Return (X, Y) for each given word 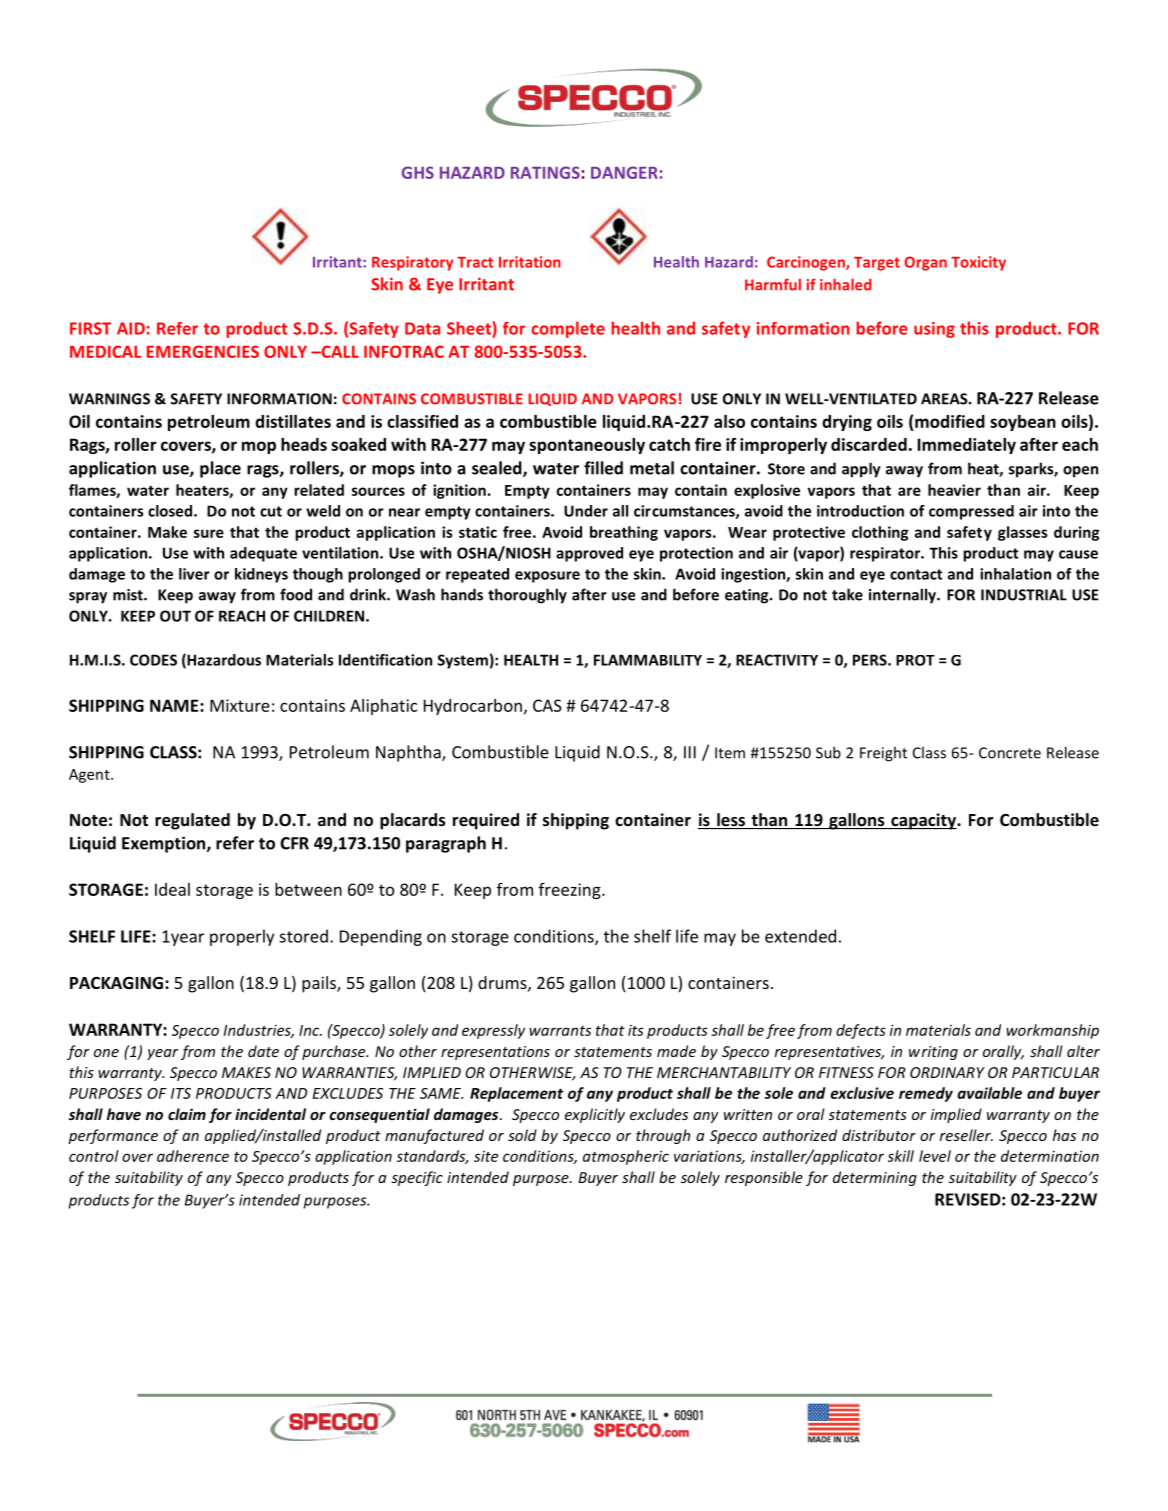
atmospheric (626, 1157)
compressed (971, 512)
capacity (924, 821)
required (486, 821)
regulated (192, 821)
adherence (193, 1156)
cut (271, 511)
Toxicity (978, 263)
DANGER (624, 172)
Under (586, 511)
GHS (418, 172)
